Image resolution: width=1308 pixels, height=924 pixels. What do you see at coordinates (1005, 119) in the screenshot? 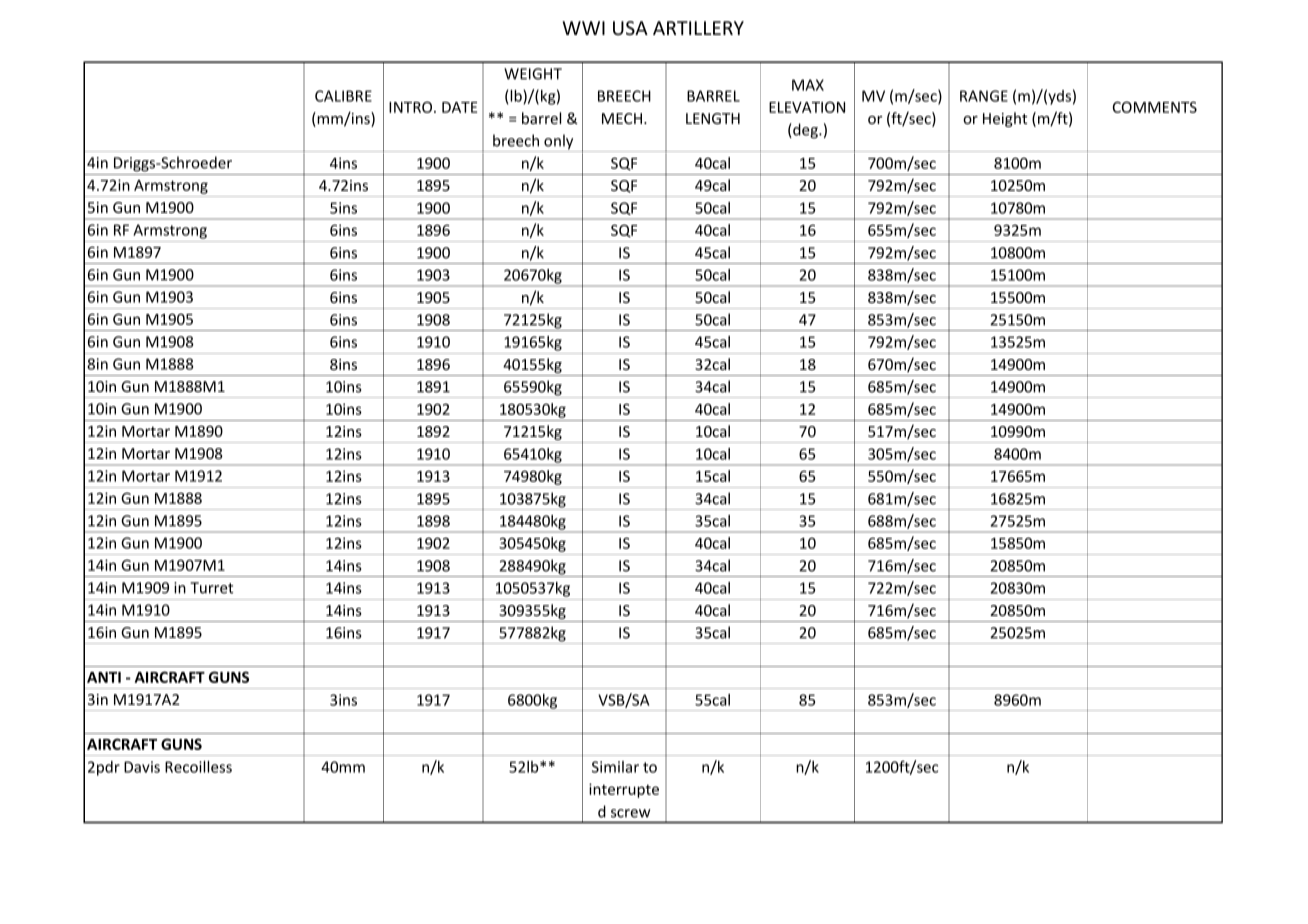
I see `Height` at bounding box center [1005, 119].
